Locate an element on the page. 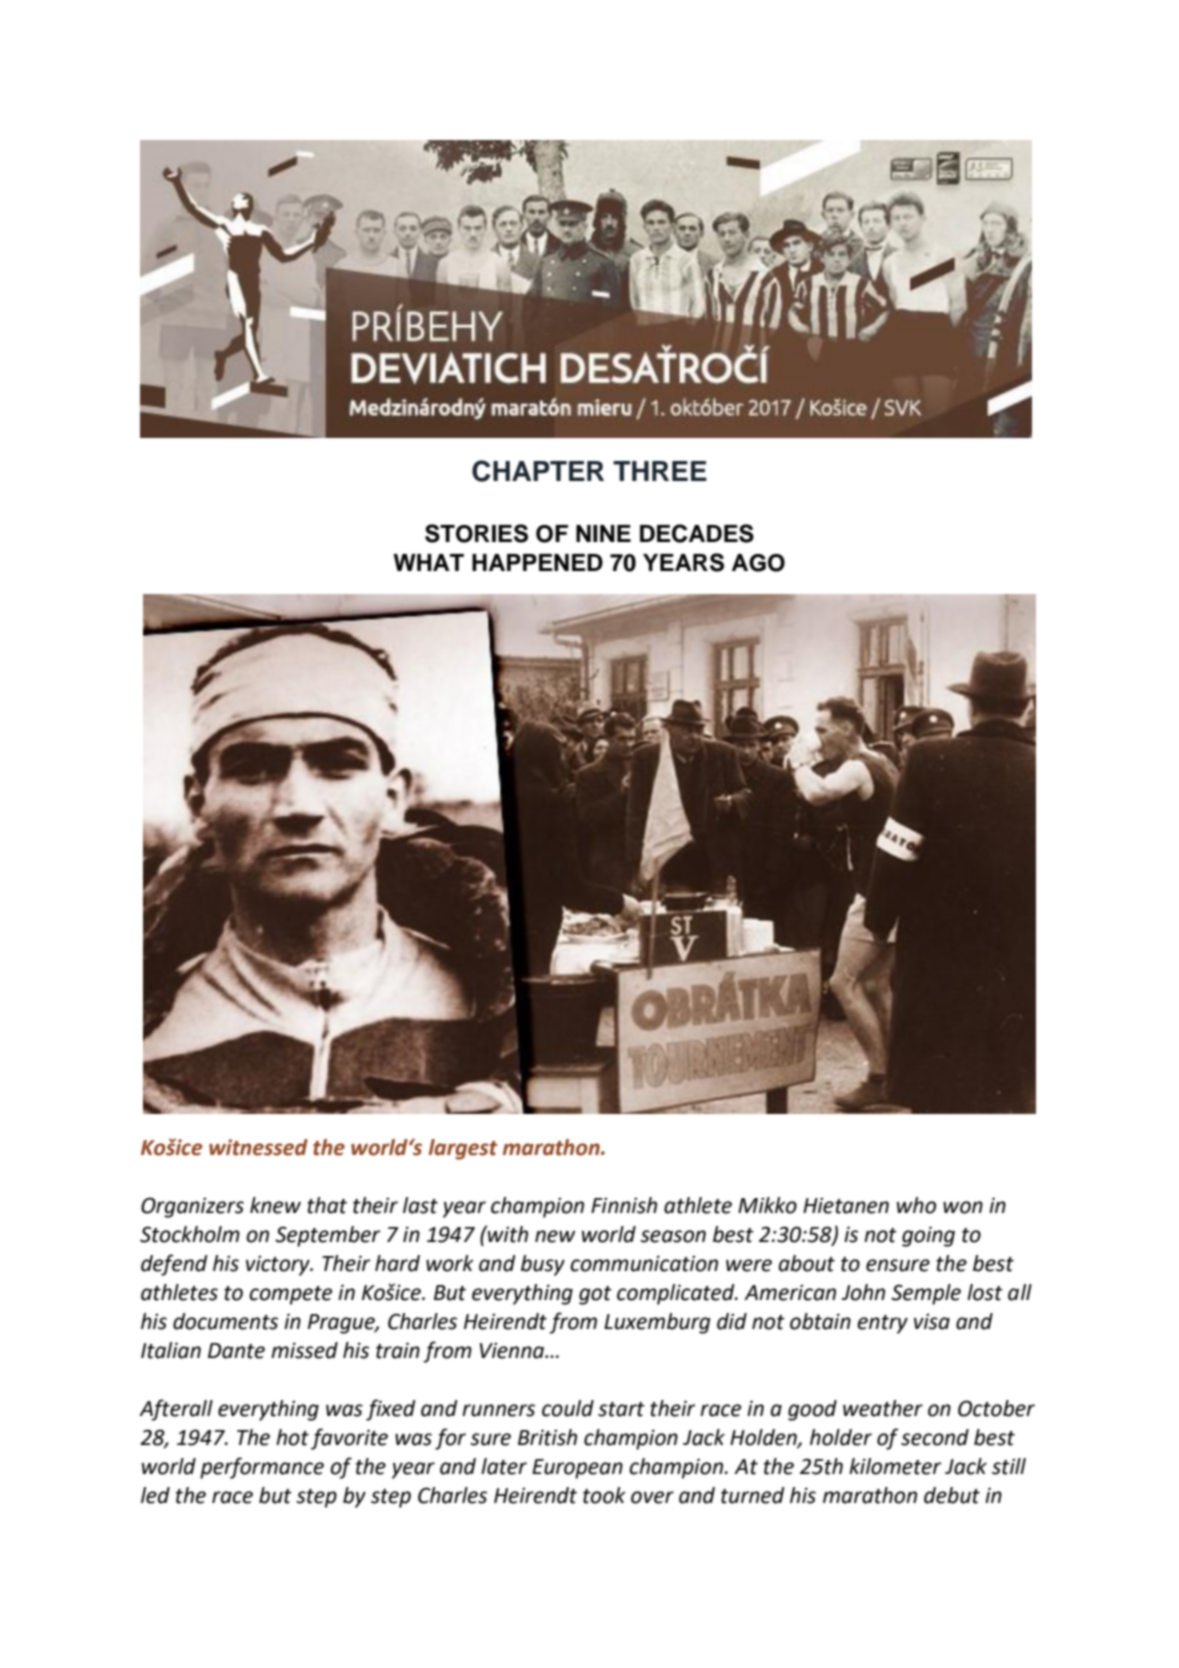 Image resolution: width=1179 pixels, height=1668 pixels. Finnish is located at coordinates (624, 1205).
